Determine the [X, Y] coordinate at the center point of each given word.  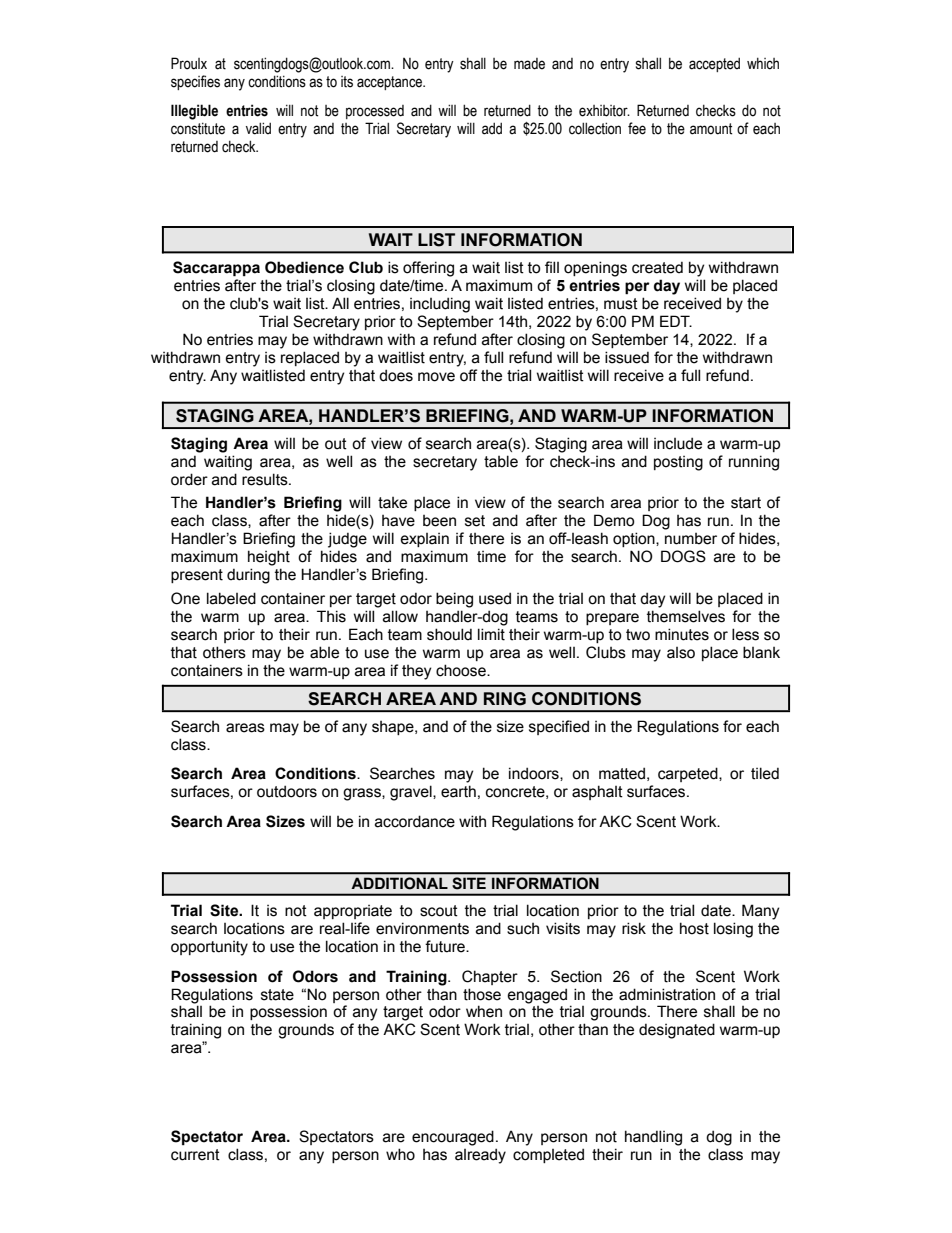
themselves [686, 616]
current [195, 1155]
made [529, 64]
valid [258, 128]
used [495, 598]
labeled [231, 598]
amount [711, 129]
